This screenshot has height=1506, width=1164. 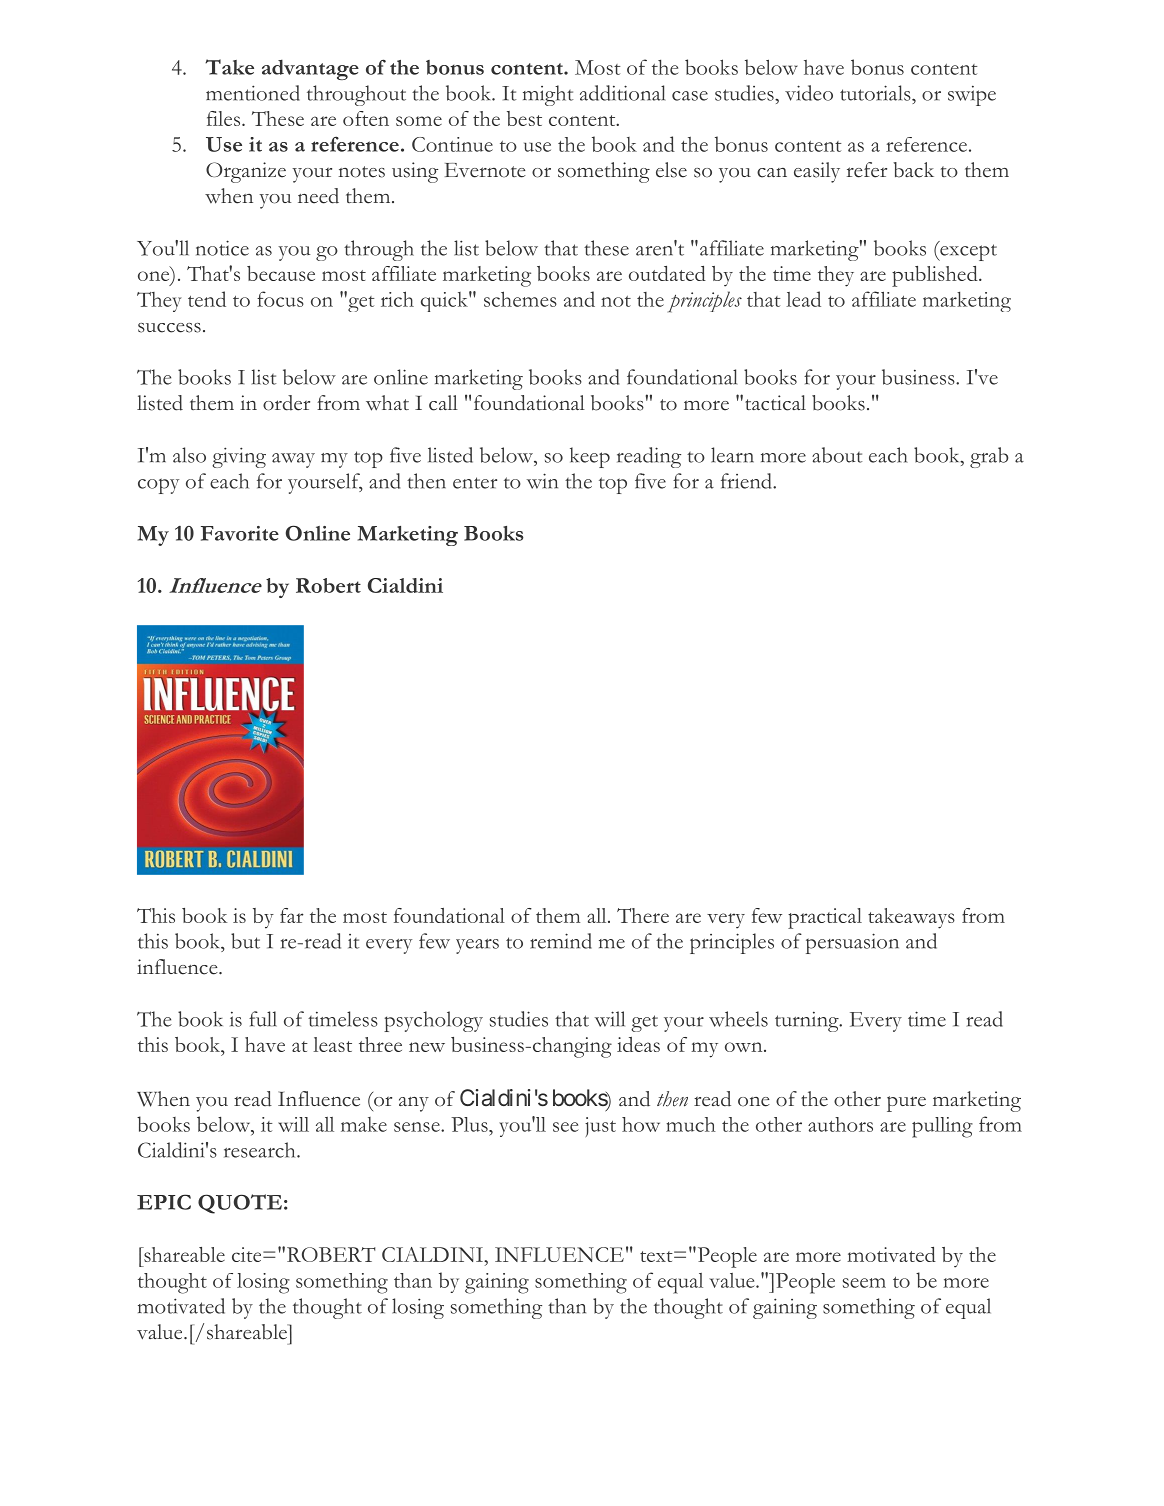 I want to click on might, so click(x=548, y=95).
